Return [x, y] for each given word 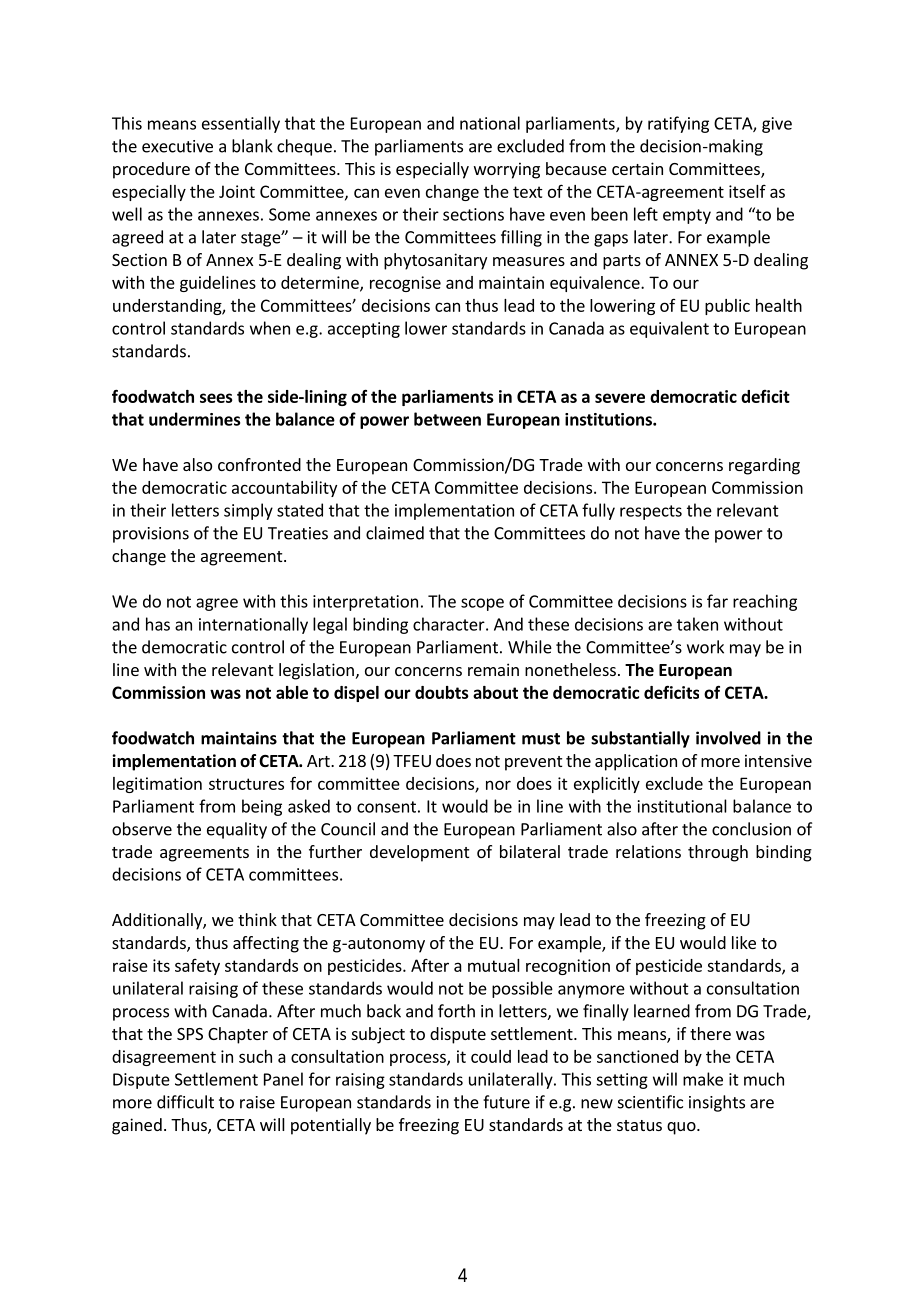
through [718, 853]
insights [717, 1103]
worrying [507, 170]
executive [177, 146]
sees [216, 398]
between [447, 419]
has [158, 624]
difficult [185, 1102]
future [506, 1102]
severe [620, 398]
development [419, 853]
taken [697, 624]
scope [482, 604]
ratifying [678, 124]
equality [237, 830]
